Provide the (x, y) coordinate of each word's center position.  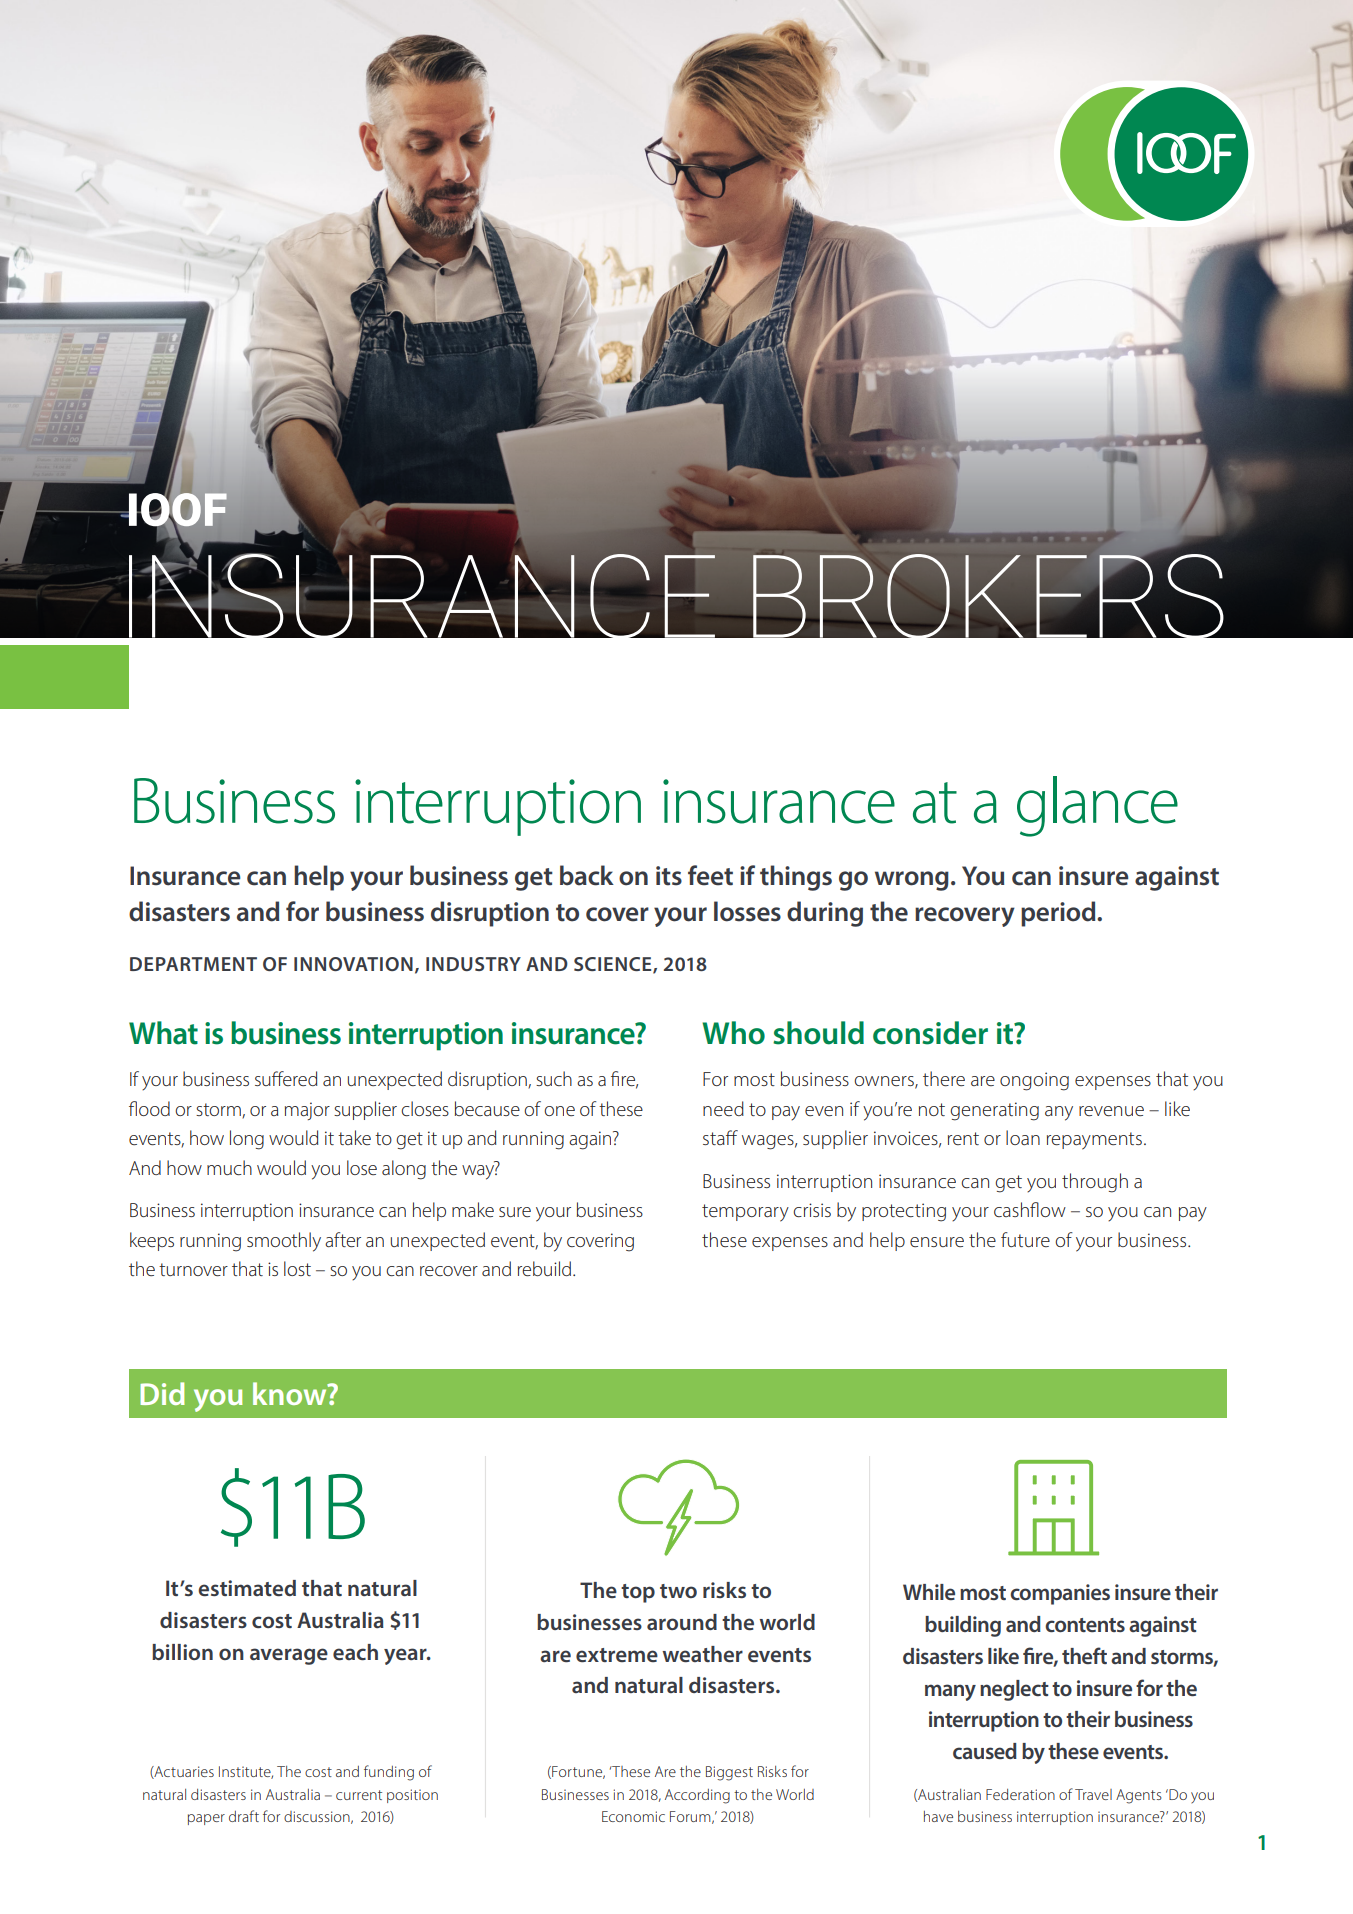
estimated (247, 1588)
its (669, 876)
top (638, 1593)
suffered (286, 1078)
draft (244, 1816)
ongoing (1034, 1081)
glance (1097, 806)
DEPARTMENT (193, 964)
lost (297, 1268)
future (1025, 1239)
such (554, 1078)
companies (1060, 1594)
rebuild (544, 1268)
